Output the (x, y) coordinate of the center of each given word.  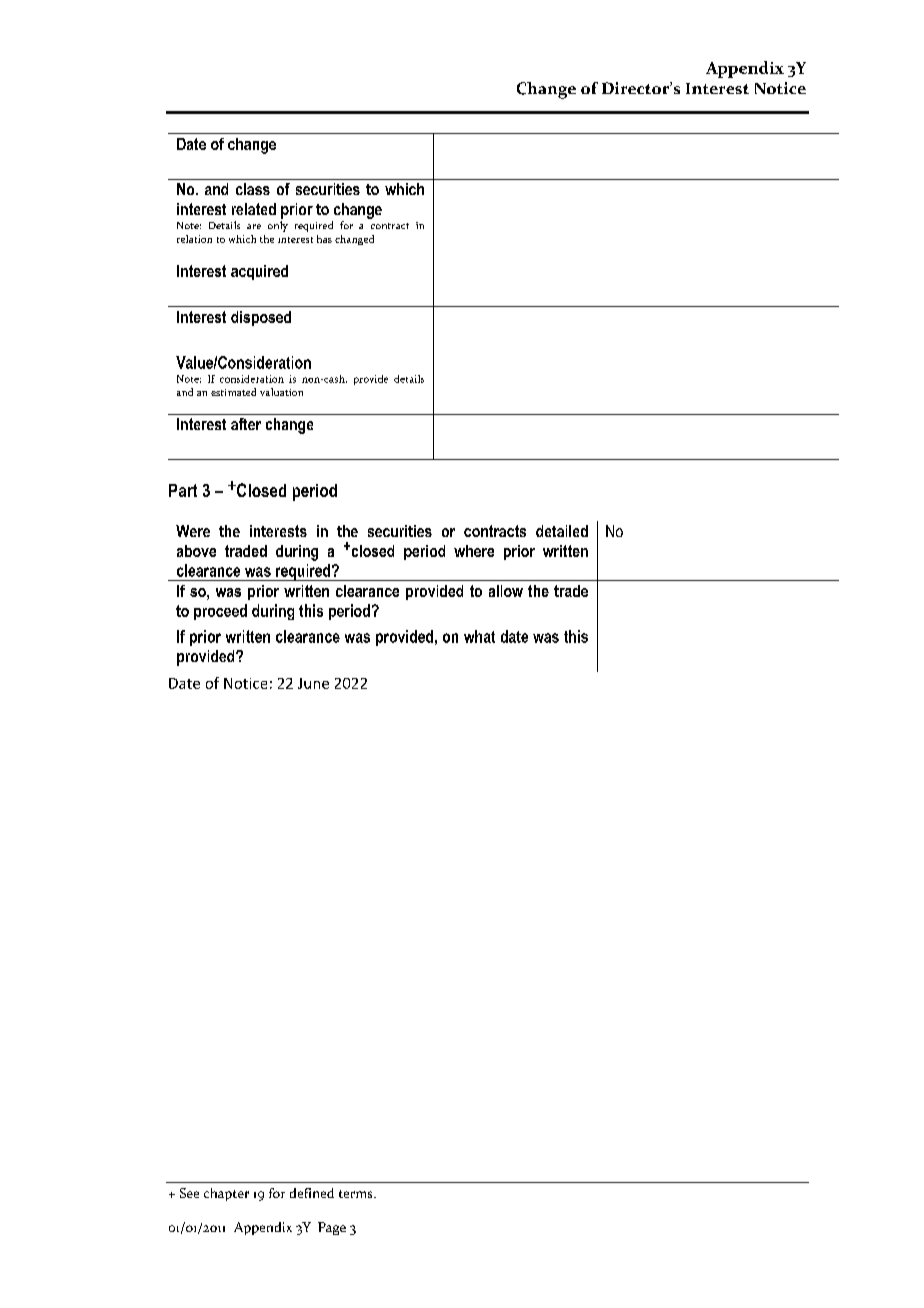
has (324, 239)
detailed (562, 531)
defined (312, 1193)
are (254, 226)
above (196, 551)
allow (506, 591)
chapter (226, 1194)
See (189, 1193)
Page (332, 1228)
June (313, 683)
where (474, 551)
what (479, 636)
